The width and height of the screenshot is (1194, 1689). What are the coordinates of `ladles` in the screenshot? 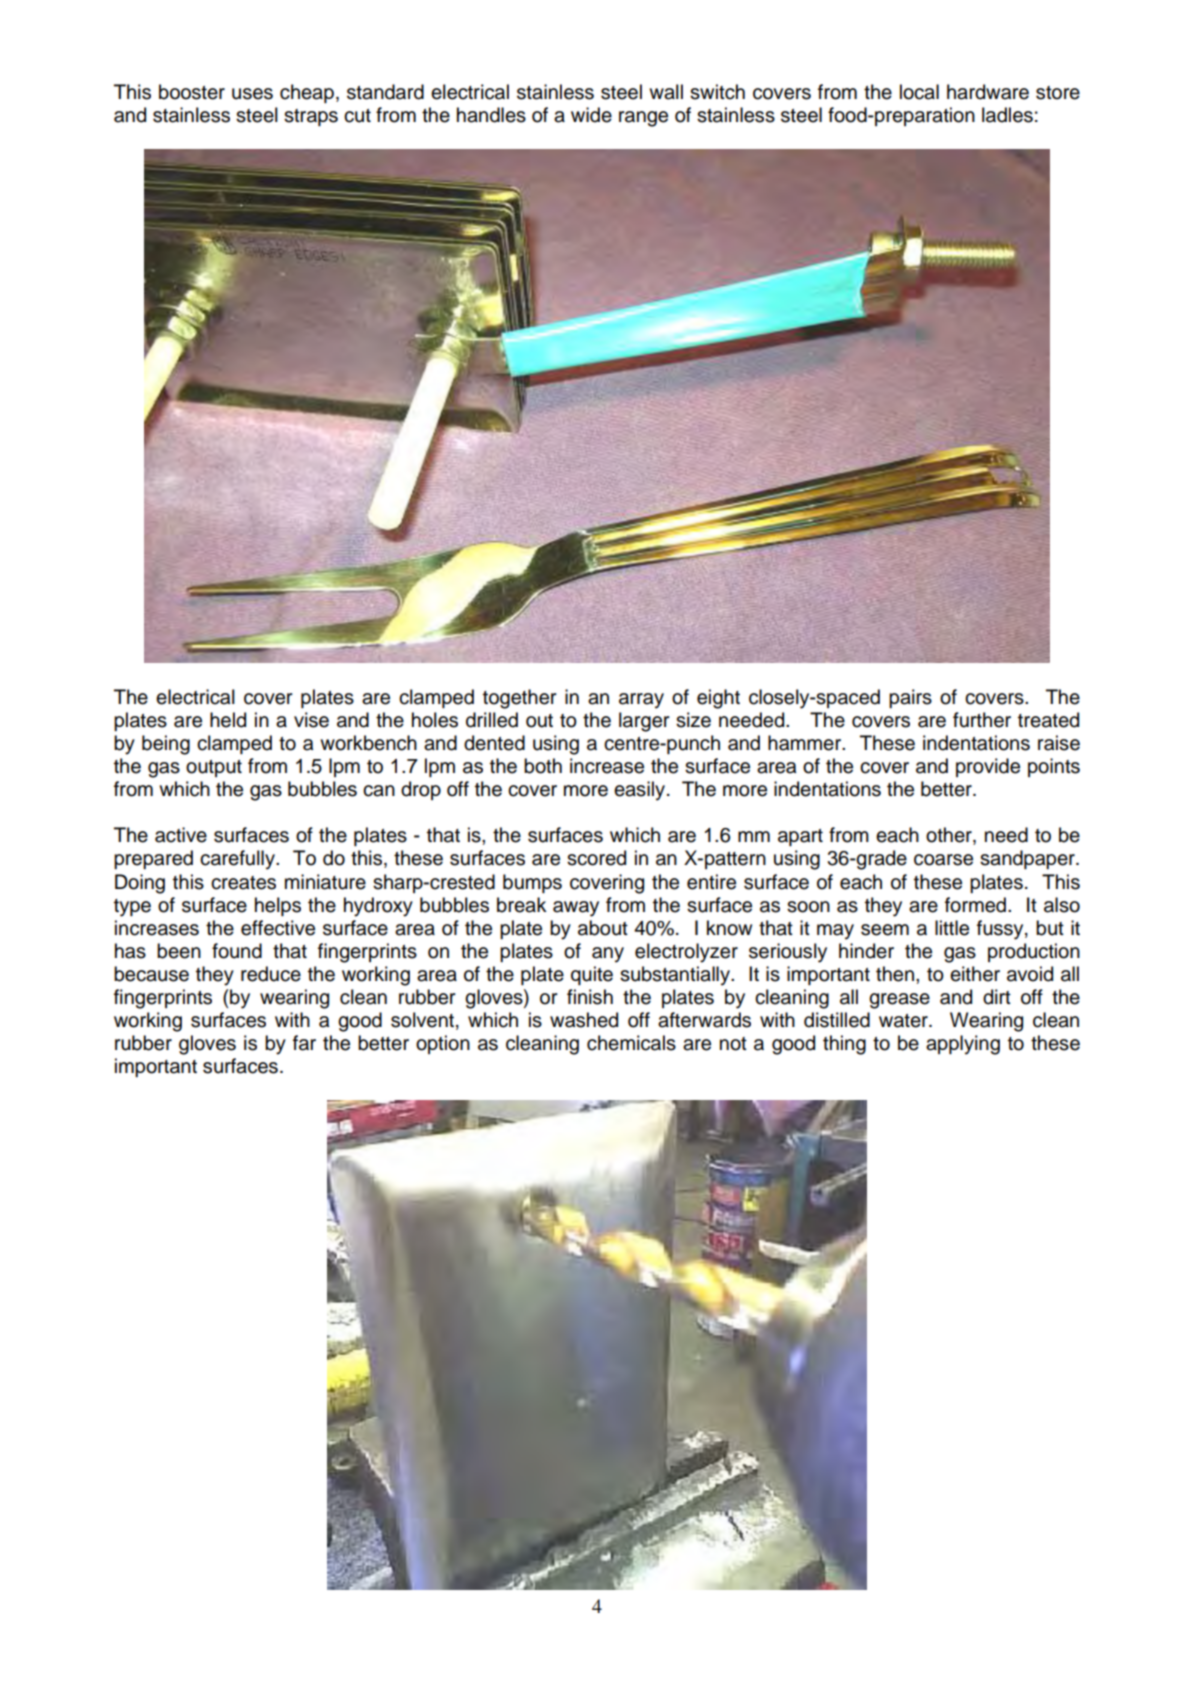 It's located at (1007, 115).
